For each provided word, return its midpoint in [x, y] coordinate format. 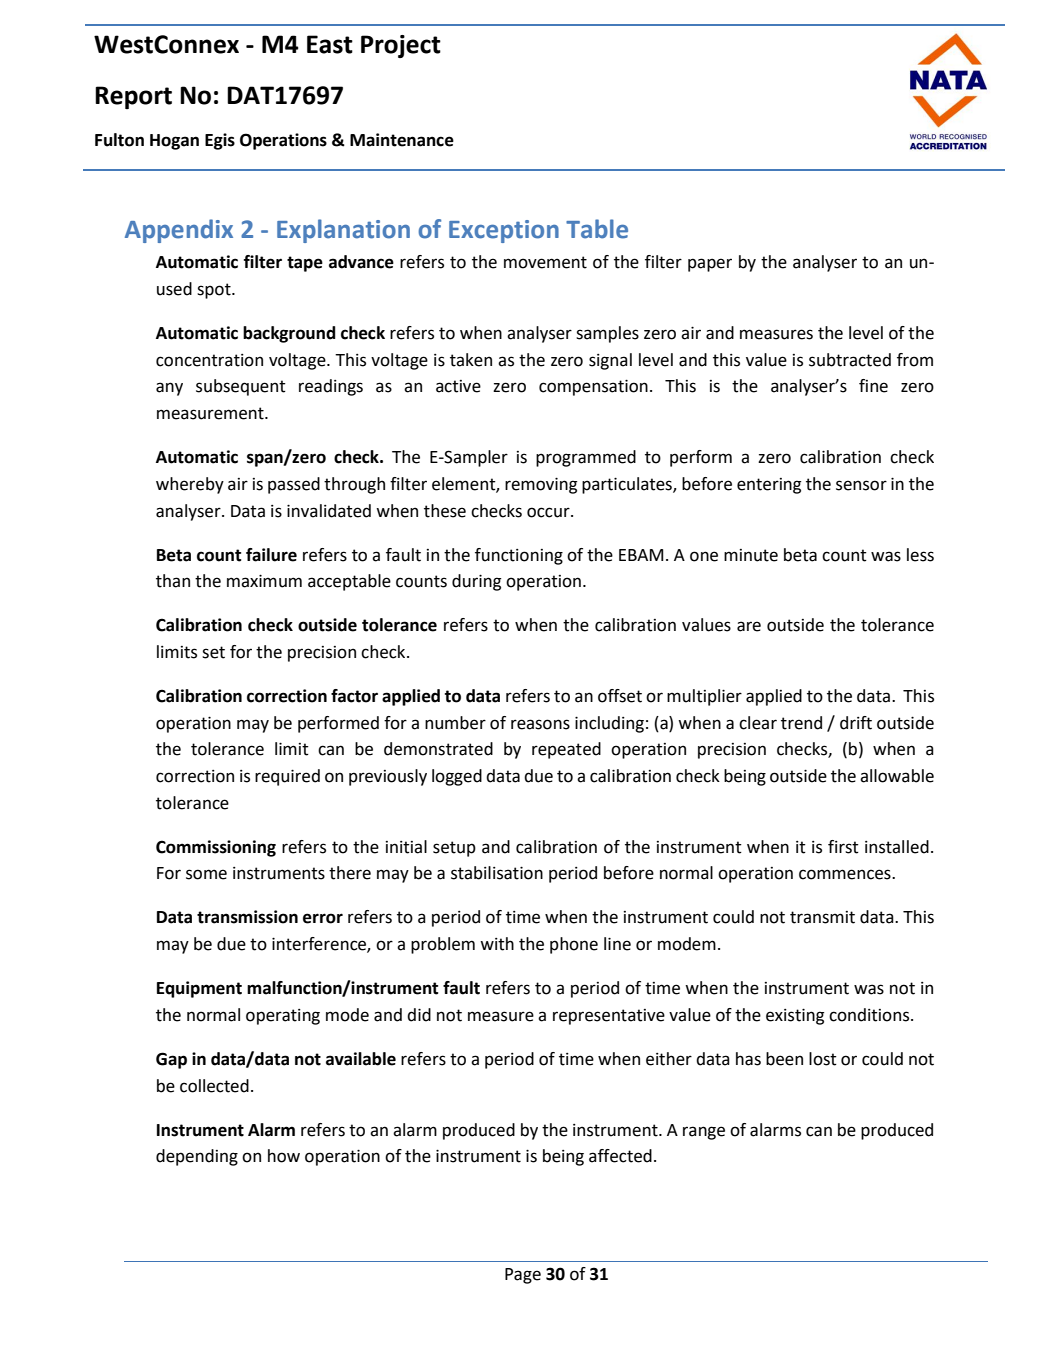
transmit [822, 917]
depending [197, 1157]
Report [133, 97]
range [704, 1133]
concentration [209, 360]
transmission [247, 917]
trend [801, 723]
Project [401, 46]
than [173, 581]
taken [471, 360]
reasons [540, 724]
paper [710, 265]
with [497, 944]
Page [523, 1276]
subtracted [850, 360]
